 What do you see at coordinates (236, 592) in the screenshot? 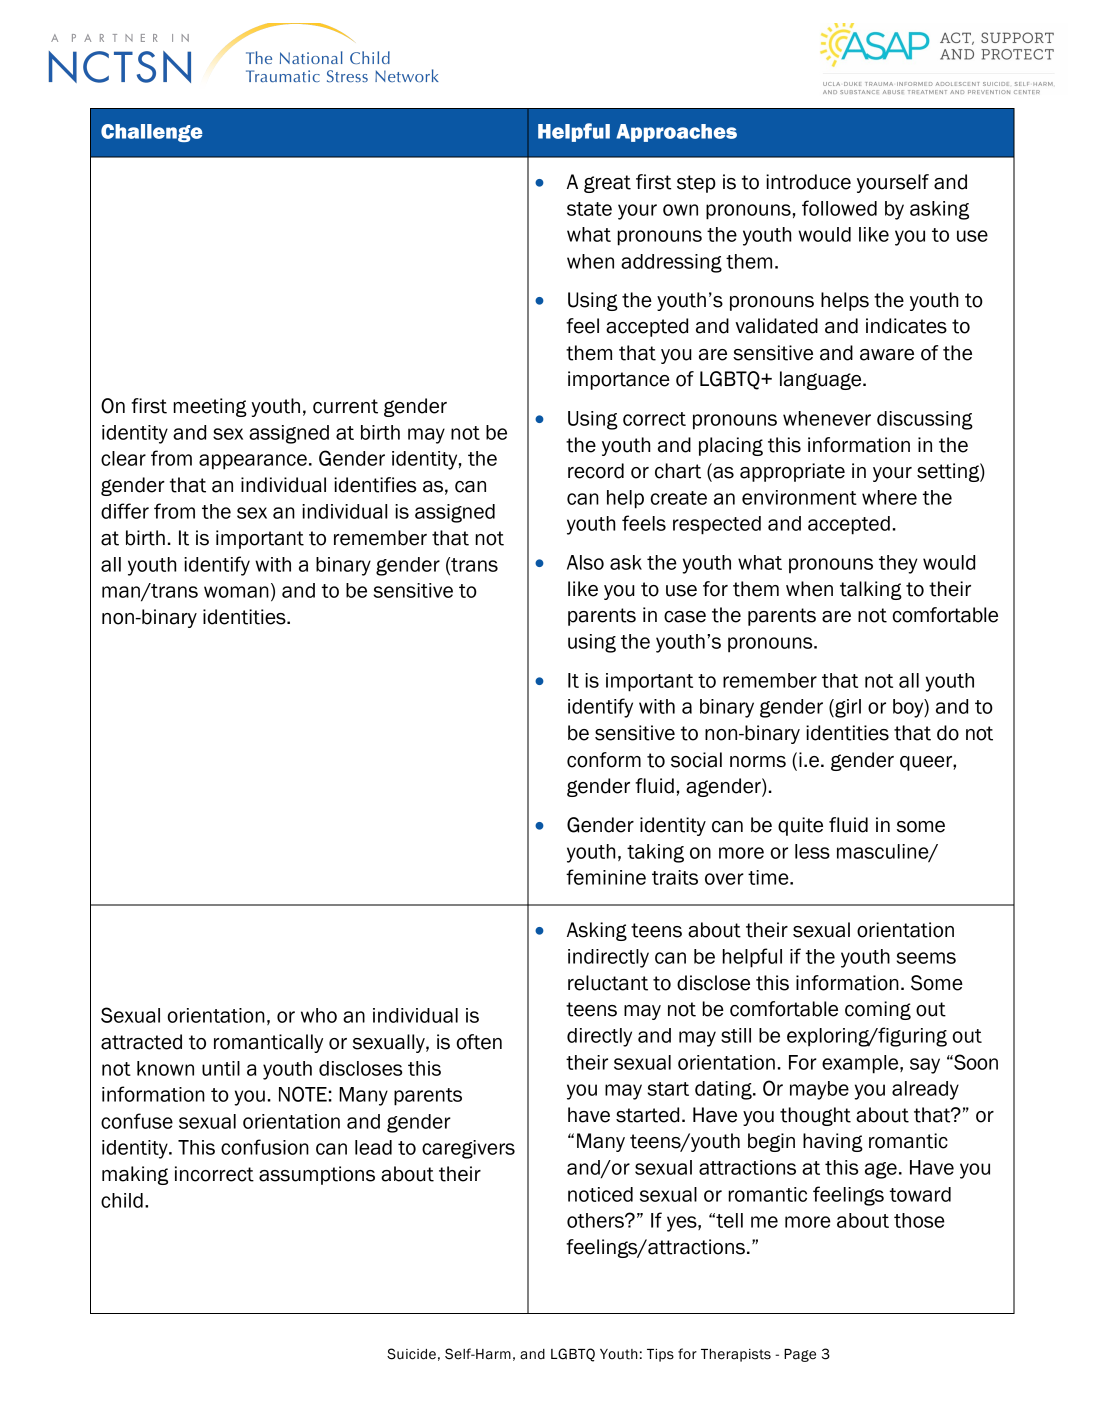
I see `woman` at bounding box center [236, 592].
